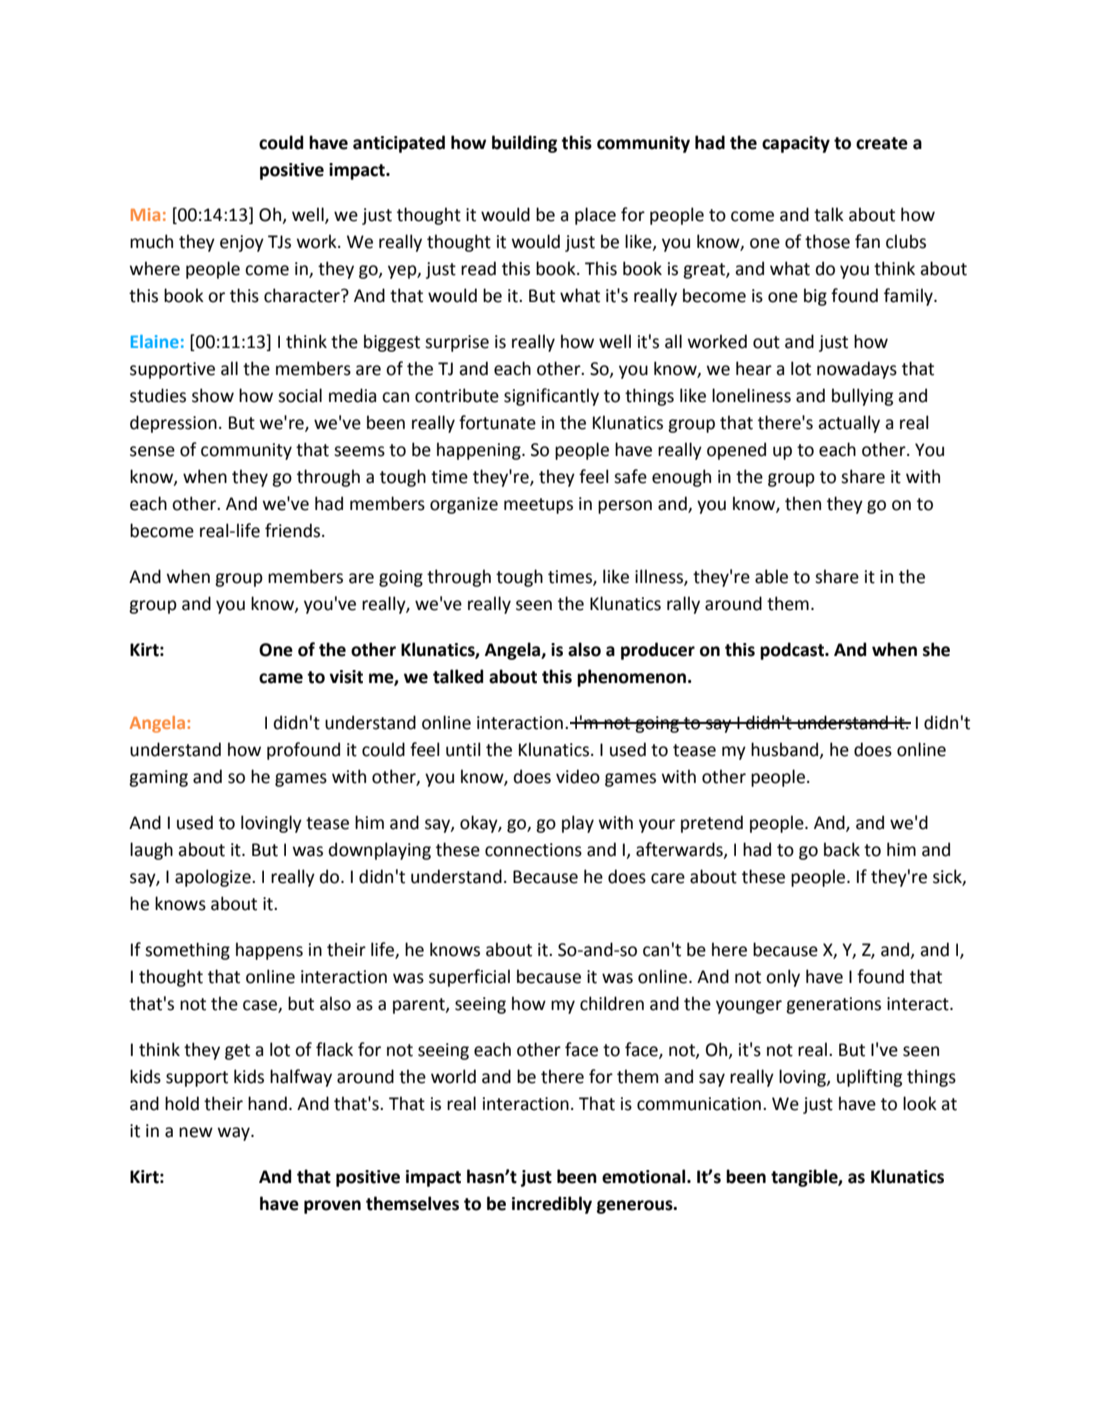 This document has width=1102, height=1426. Describe the element at coordinates (803, 503) in the document. I see `then` at that location.
